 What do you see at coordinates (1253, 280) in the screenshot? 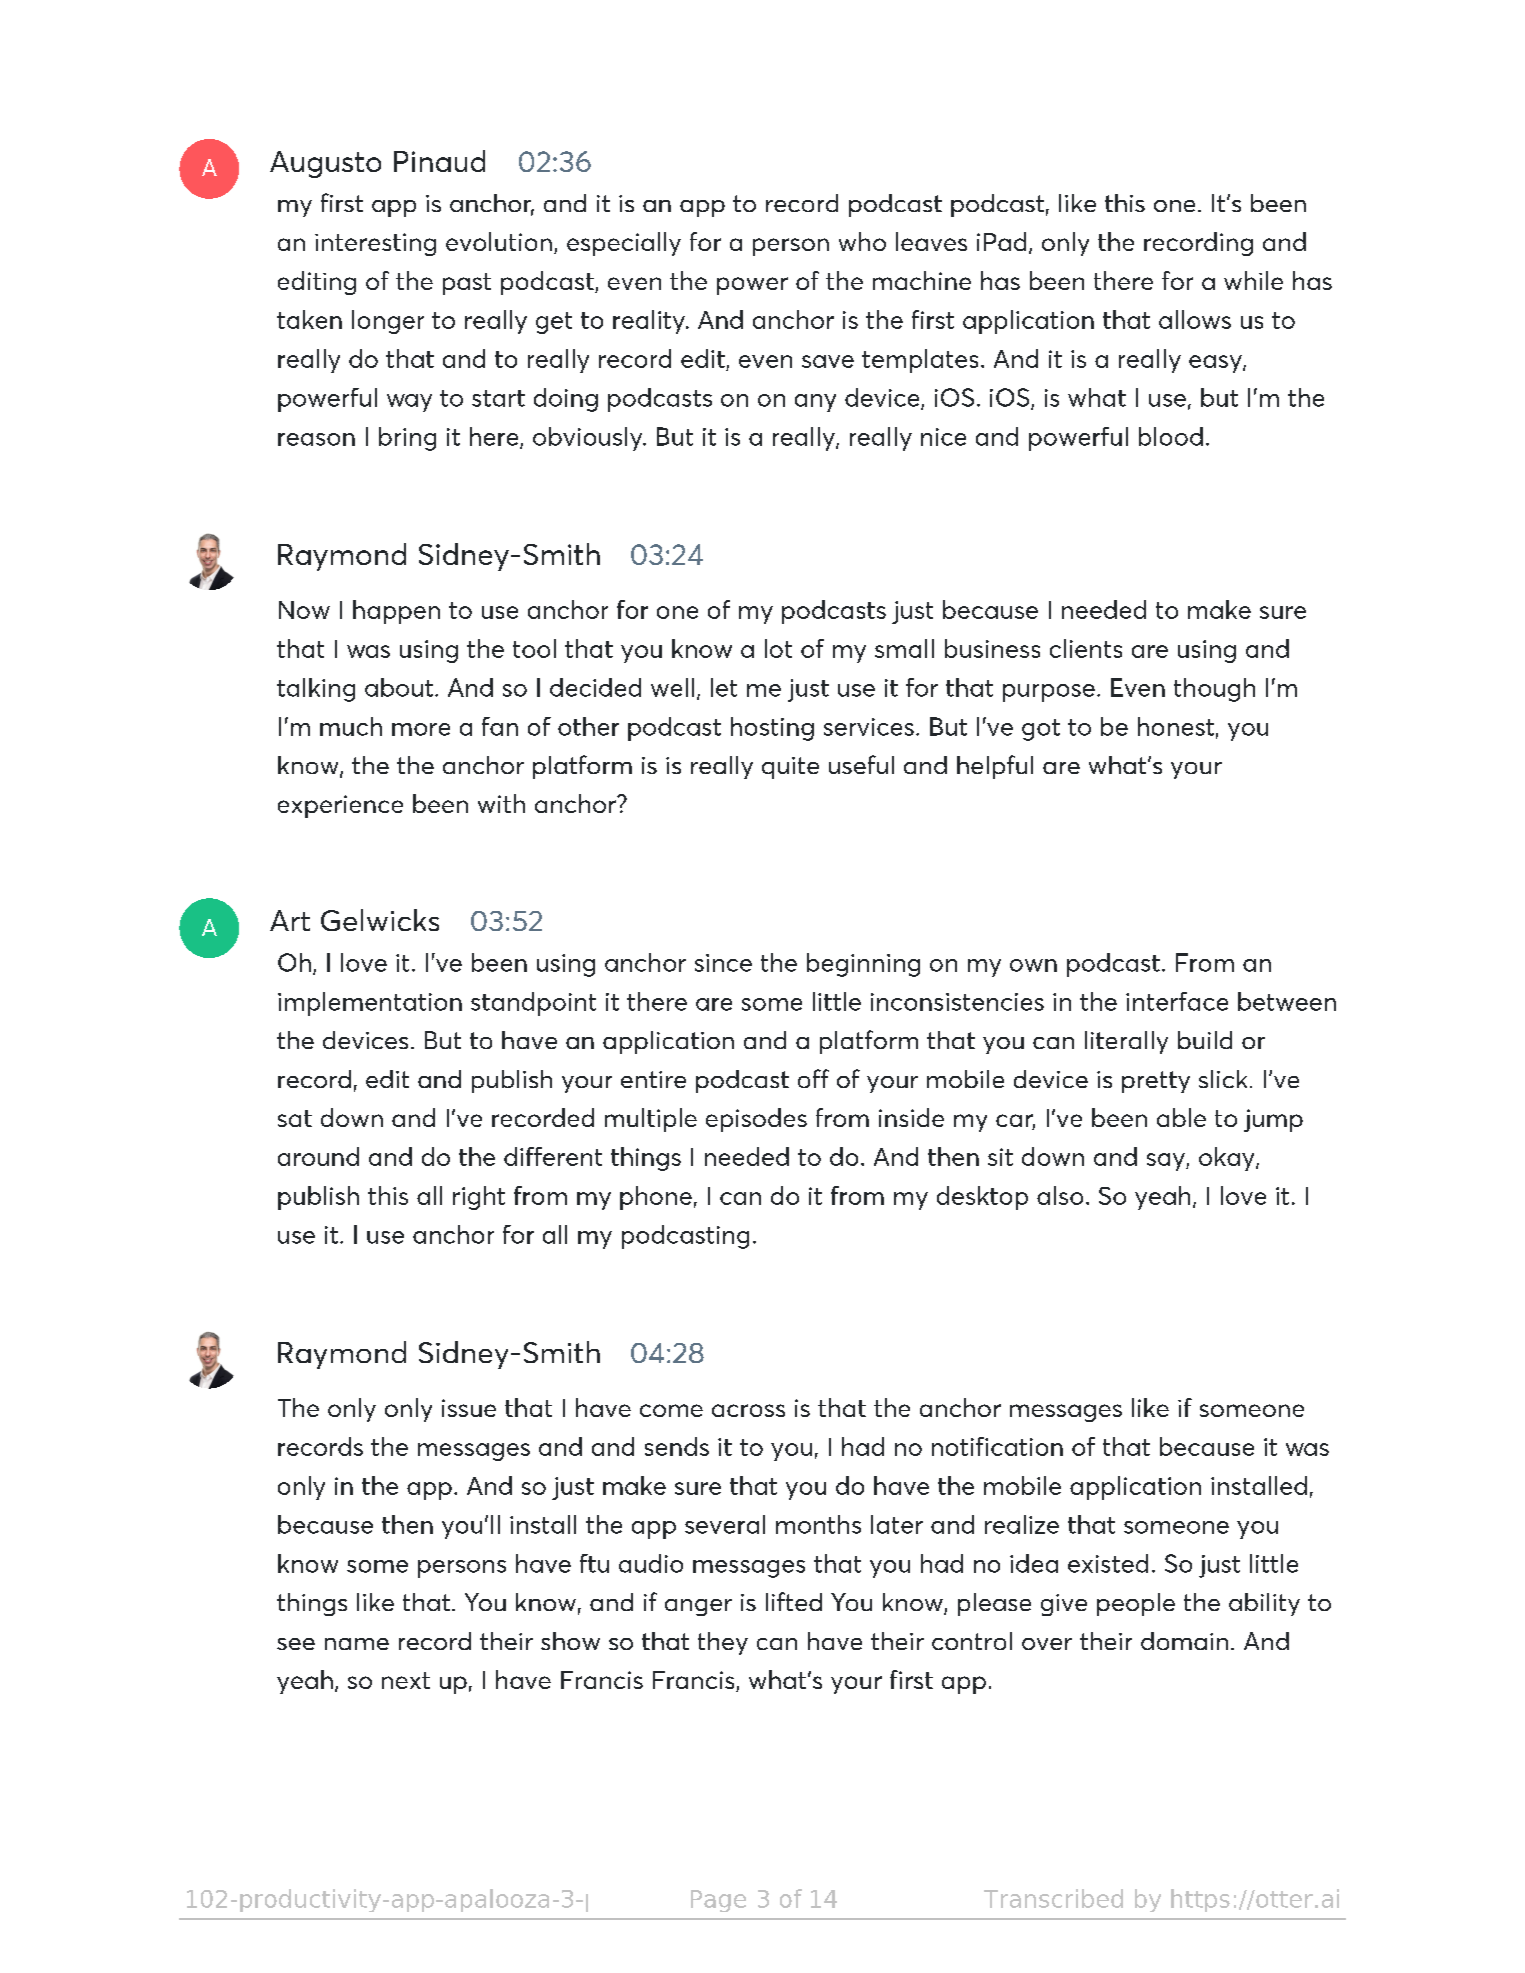
I see `while` at bounding box center [1253, 280].
